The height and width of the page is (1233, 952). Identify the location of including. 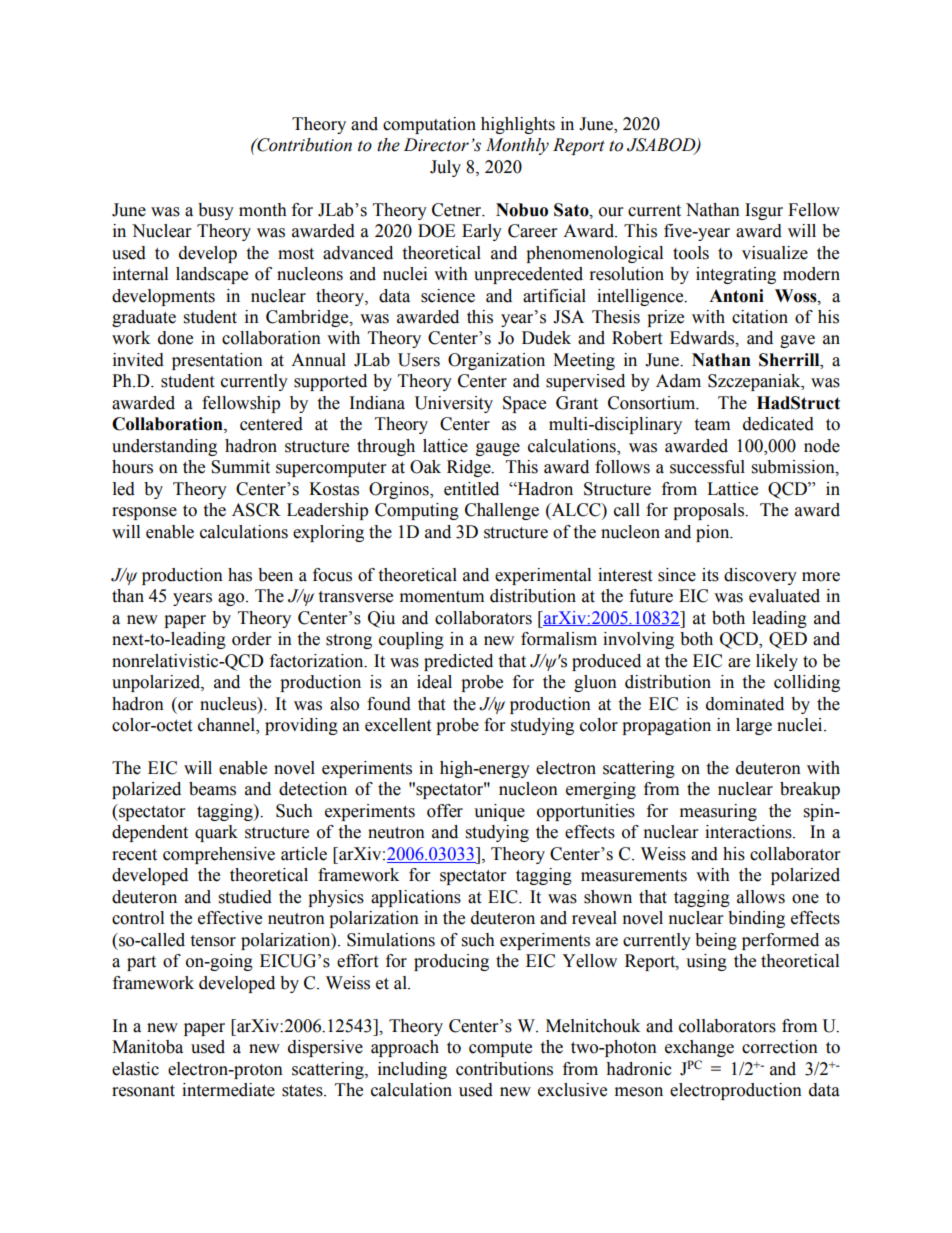
(412, 1070).
